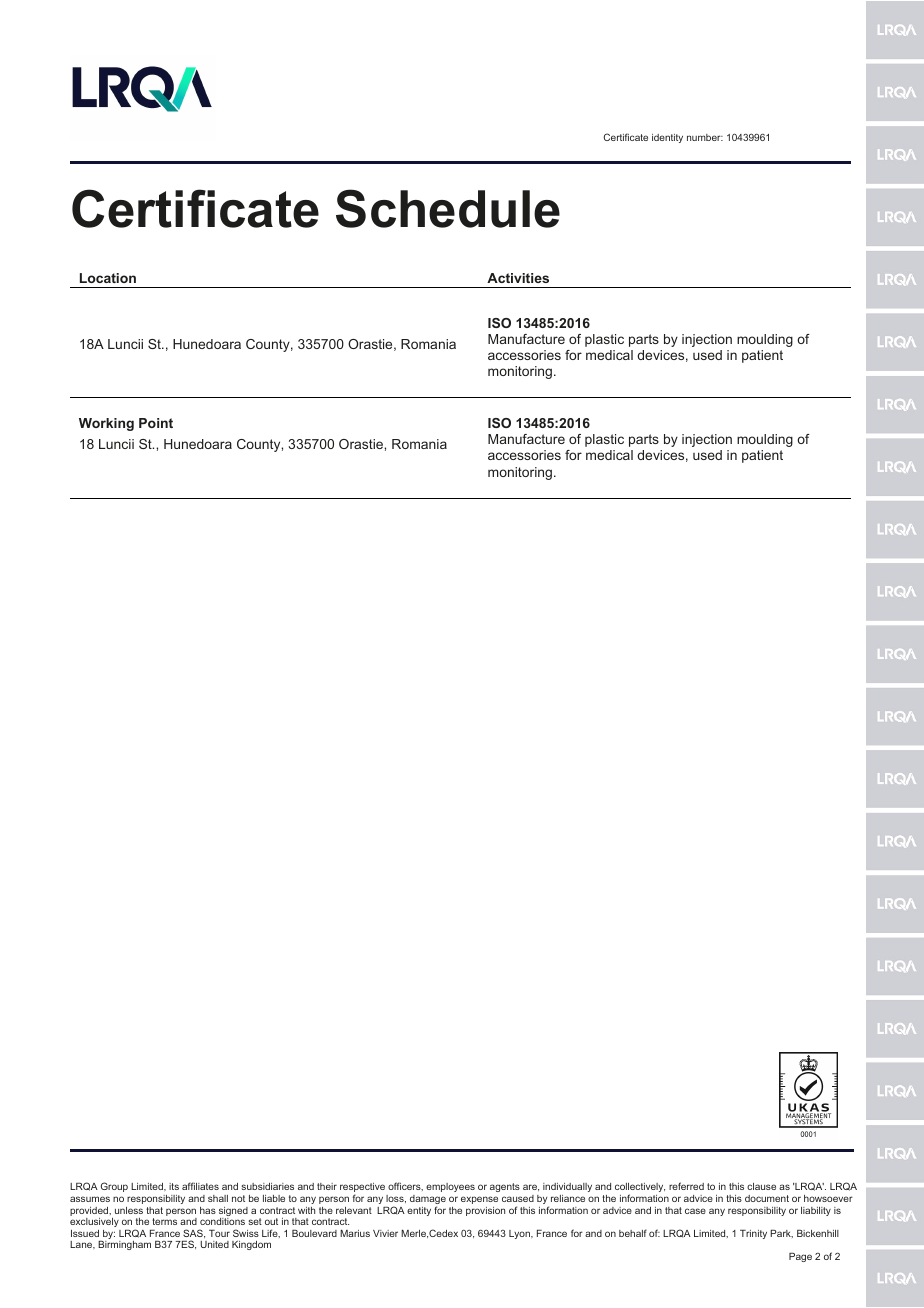 This image has height=1308, width=924. I want to click on referred, so click(686, 1186).
